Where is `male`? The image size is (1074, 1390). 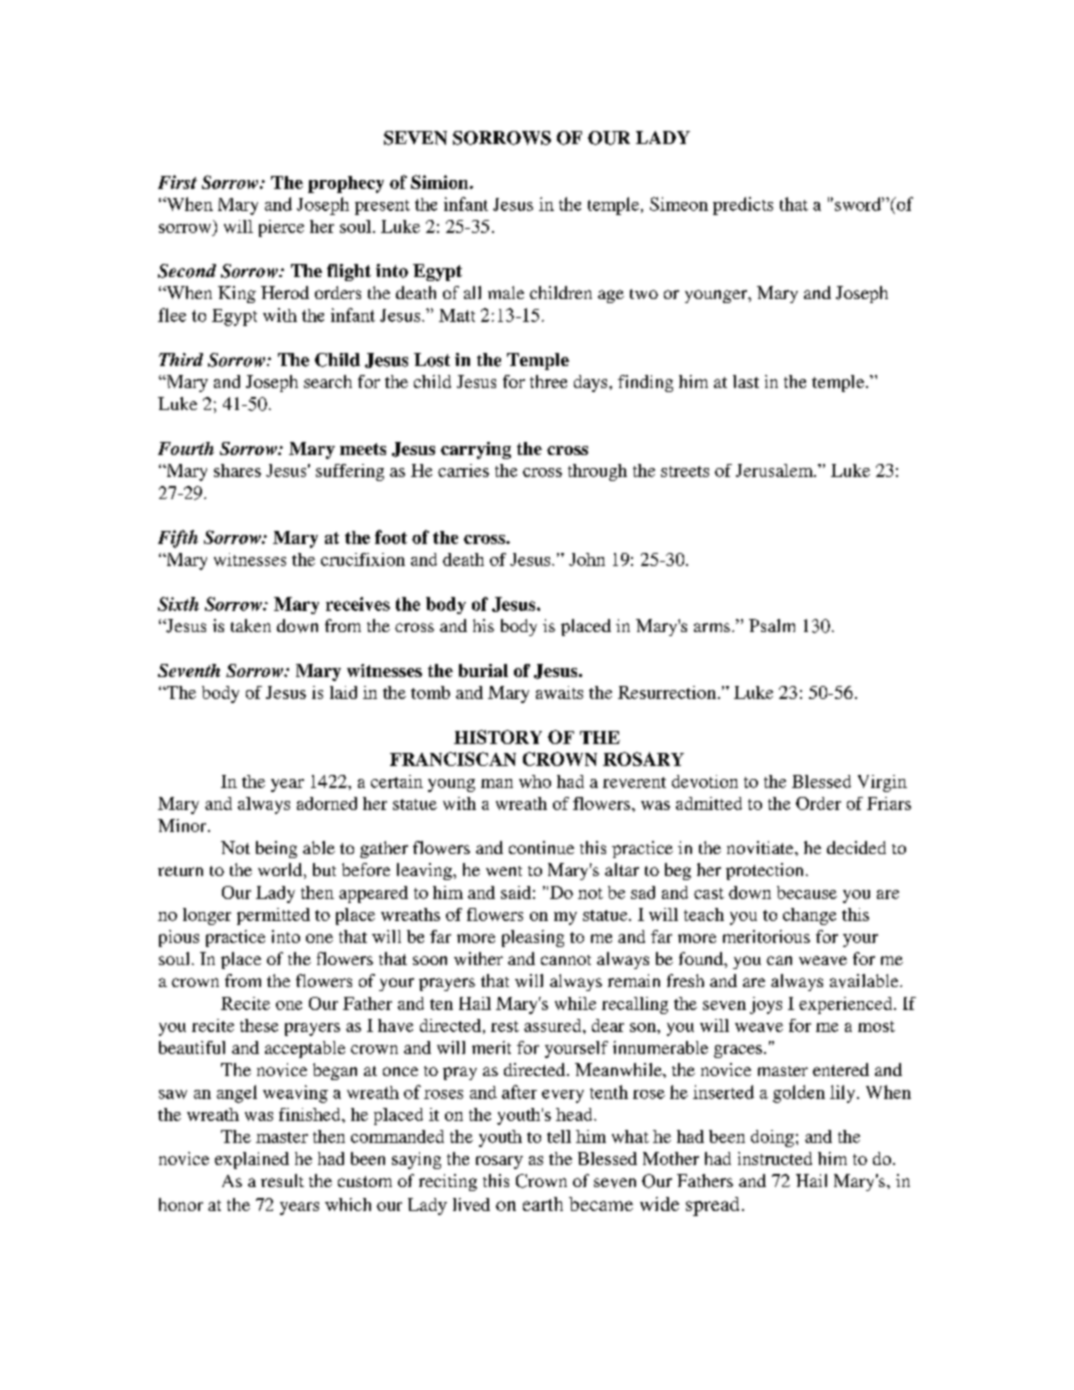
male is located at coordinates (506, 292).
